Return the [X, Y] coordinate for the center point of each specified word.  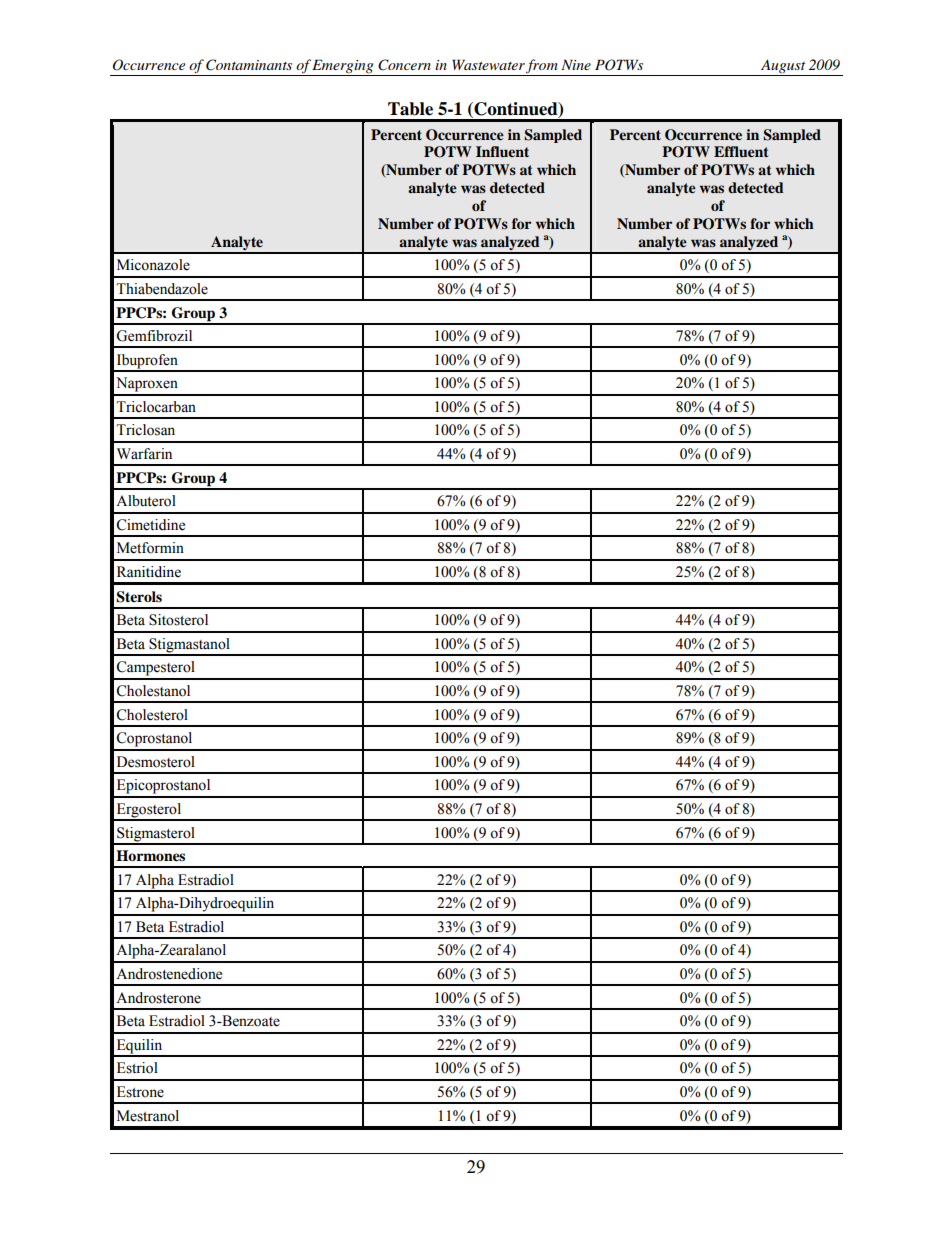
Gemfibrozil [154, 336]
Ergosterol [149, 811]
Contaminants [249, 65]
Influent [502, 151]
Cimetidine [150, 525]
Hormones [150, 856]
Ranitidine [149, 572]
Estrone [140, 1092]
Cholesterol [152, 715]
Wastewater [488, 64]
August [783, 67]
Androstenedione [169, 974]
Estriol [137, 1068]
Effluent [741, 151]
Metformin [150, 548]
